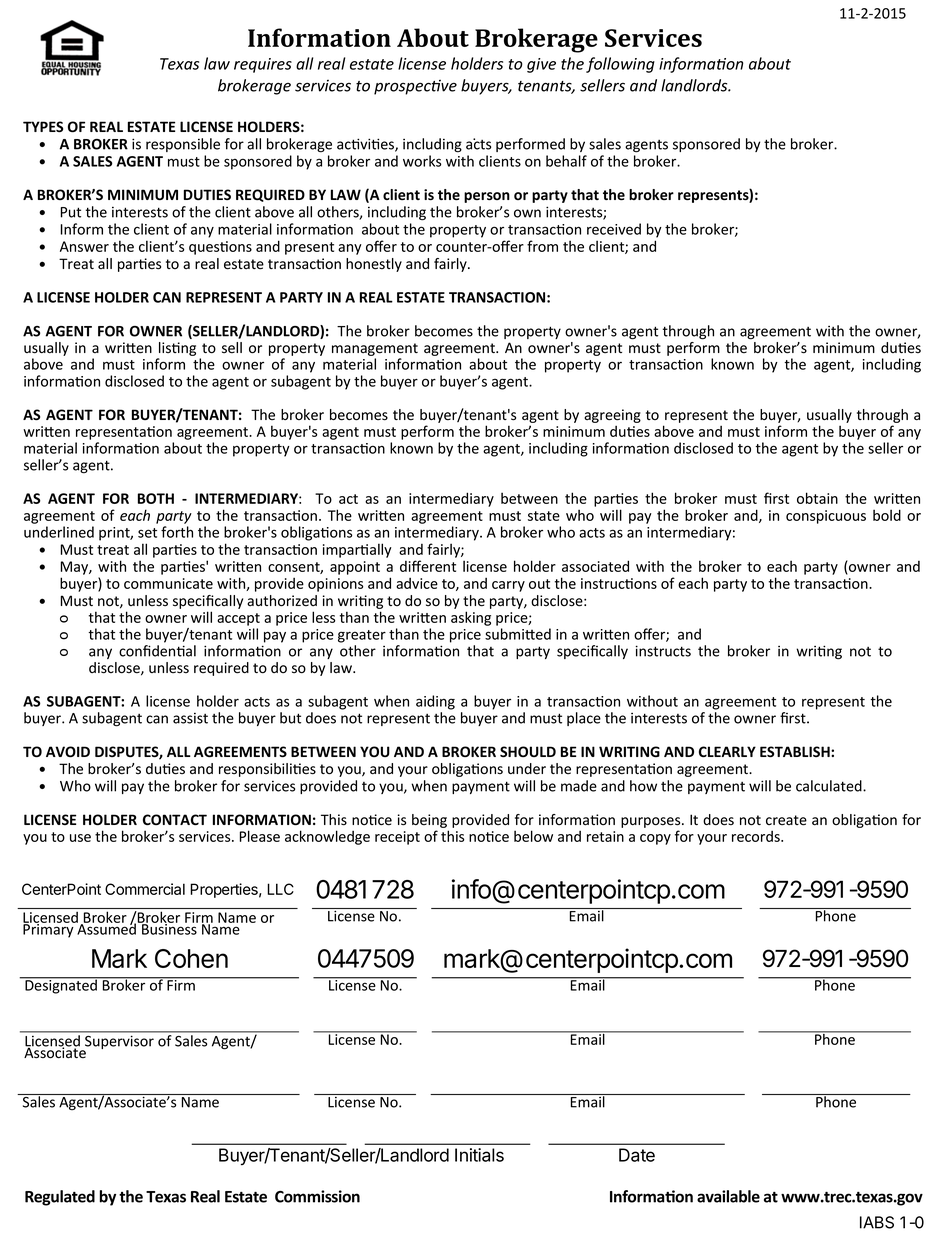 This screenshot has height=1233, width=952. Describe the element at coordinates (541, 65) in the screenshot. I see `give` at that location.
